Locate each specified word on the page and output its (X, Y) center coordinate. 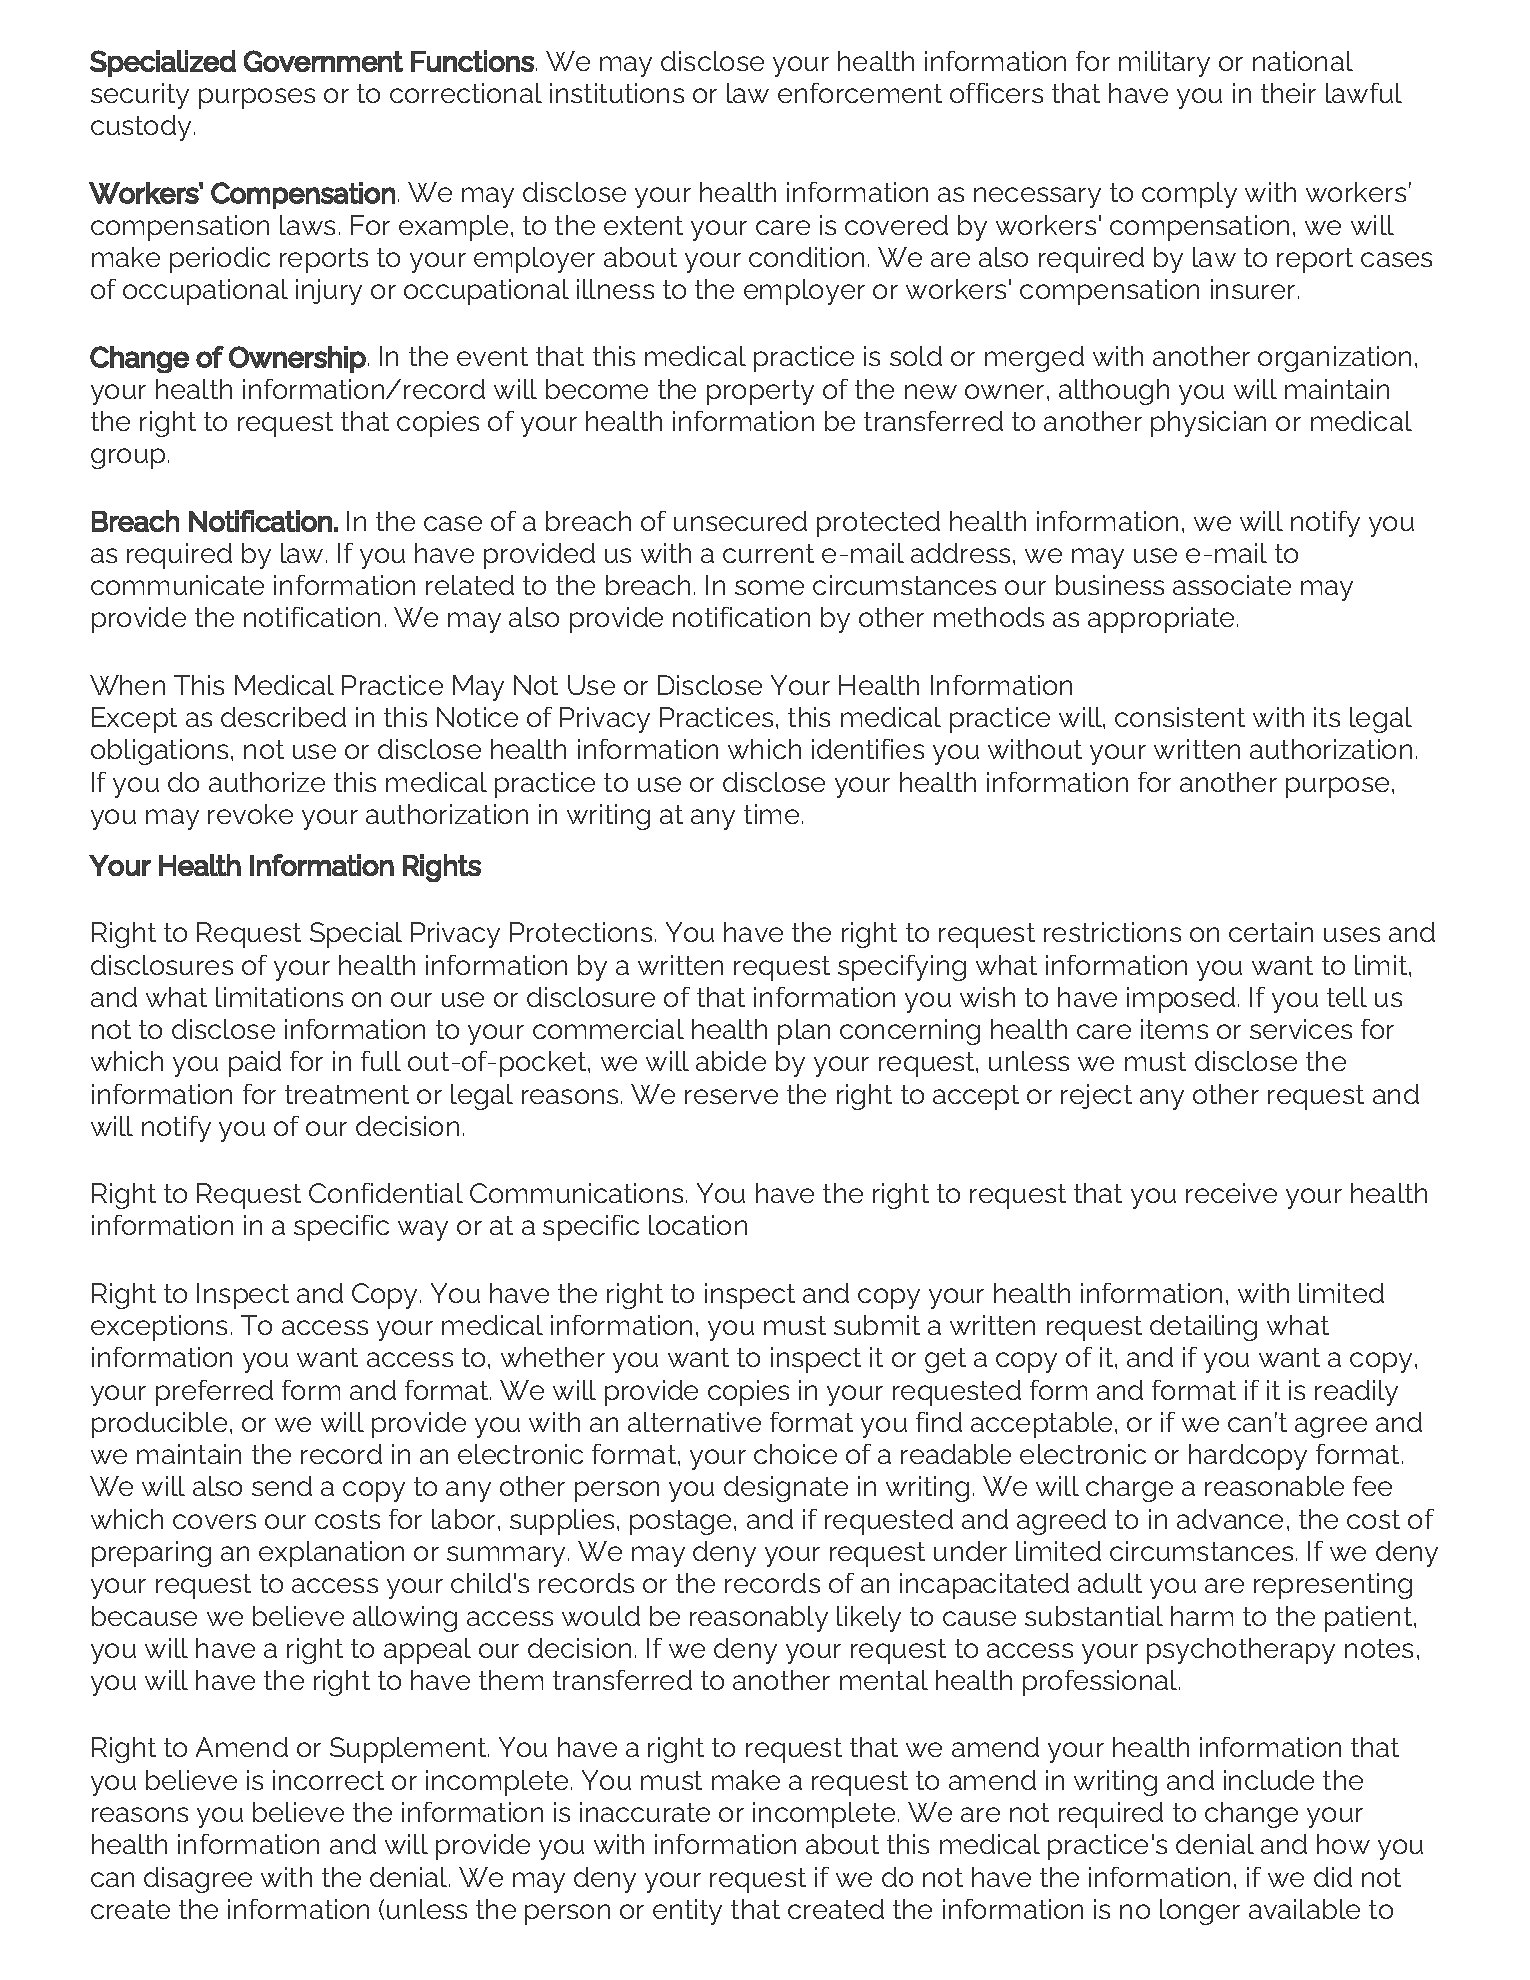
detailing (1203, 1328)
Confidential (386, 1193)
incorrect (328, 1780)
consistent (1180, 717)
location (698, 1225)
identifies (868, 749)
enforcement (860, 93)
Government (323, 61)
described (283, 717)
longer (1200, 1912)
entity (687, 1912)
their (1288, 93)
